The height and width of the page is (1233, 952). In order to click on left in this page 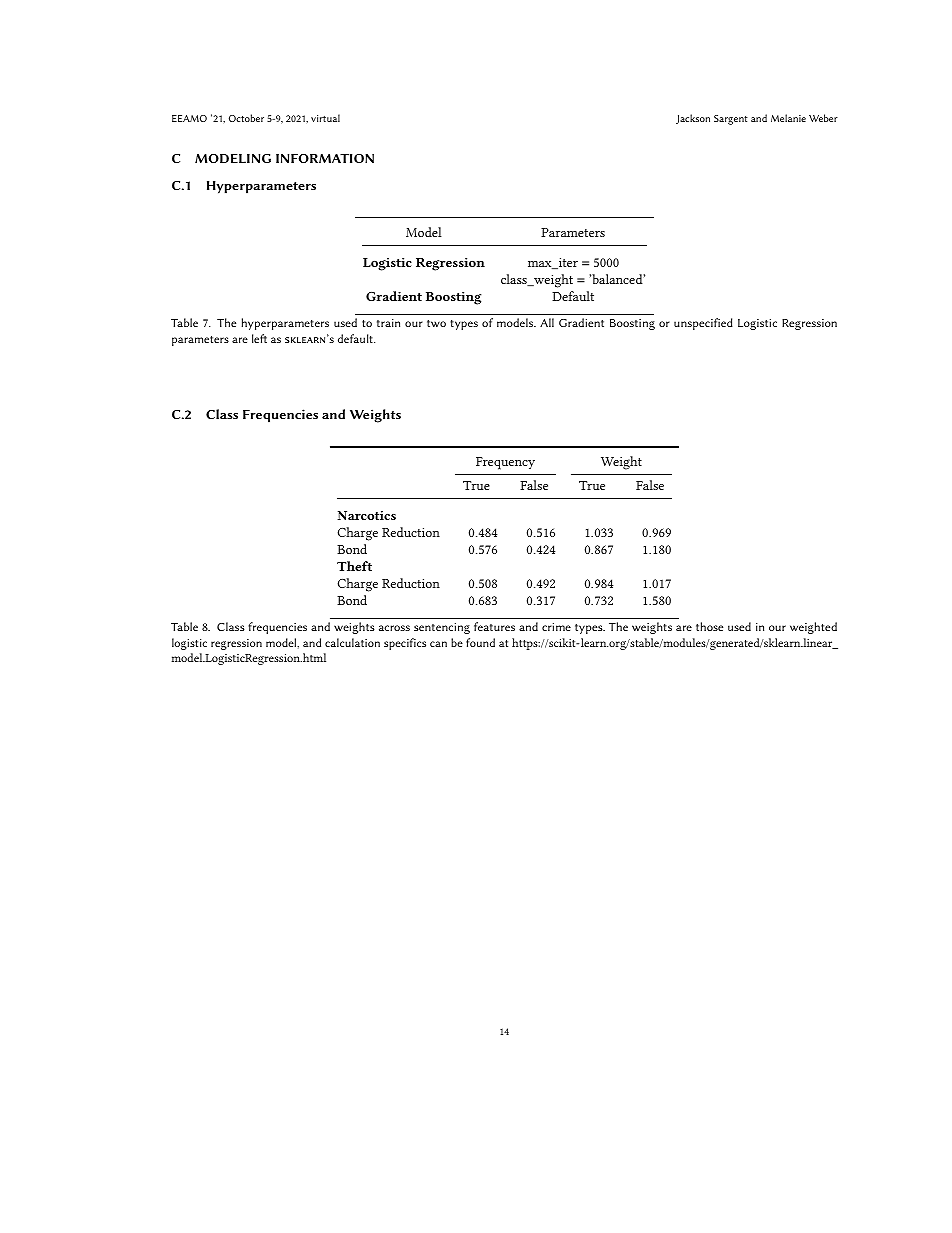, I will do `click(259, 338)`.
